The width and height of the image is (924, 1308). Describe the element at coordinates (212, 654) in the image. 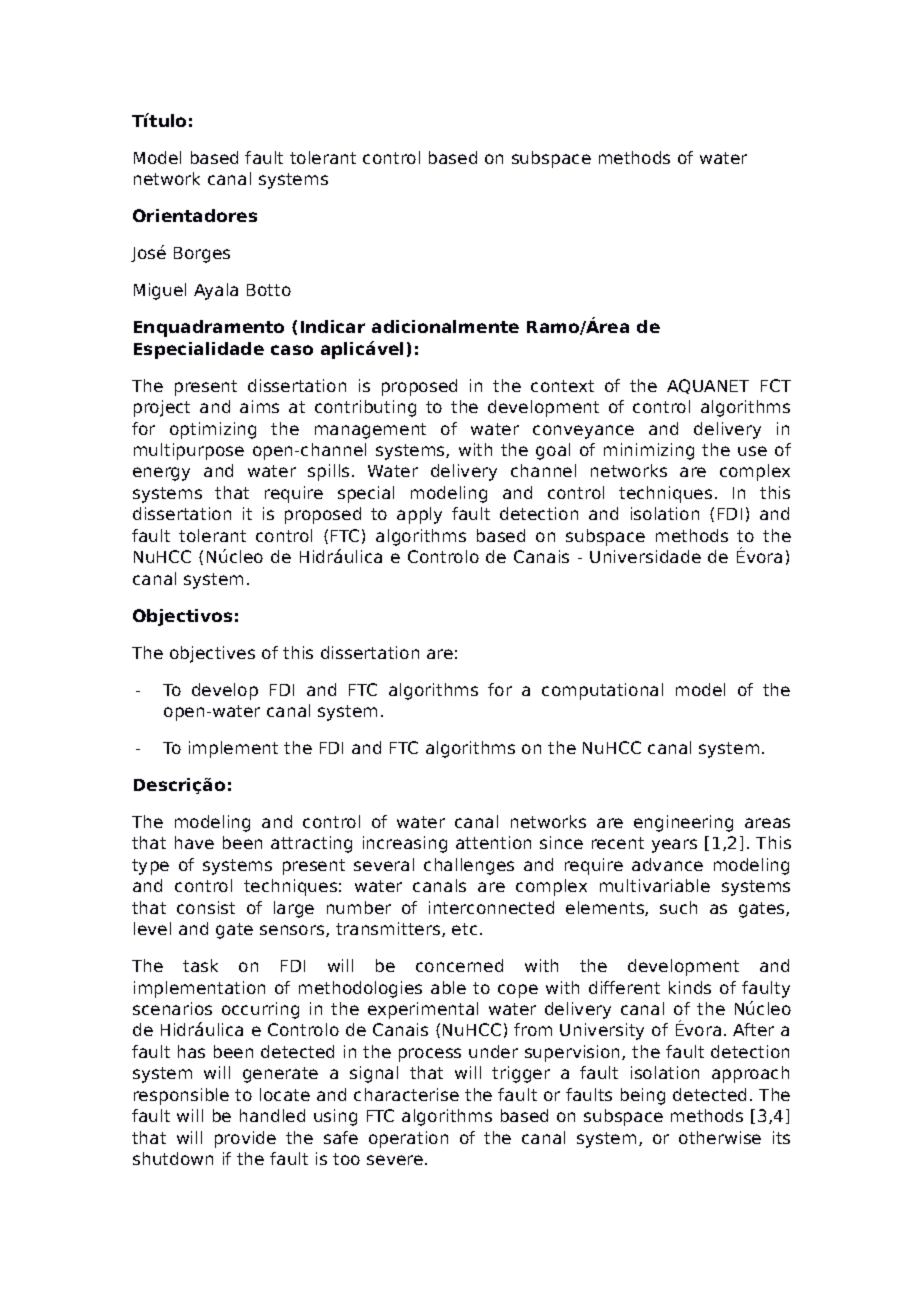

I see `objectives` at that location.
